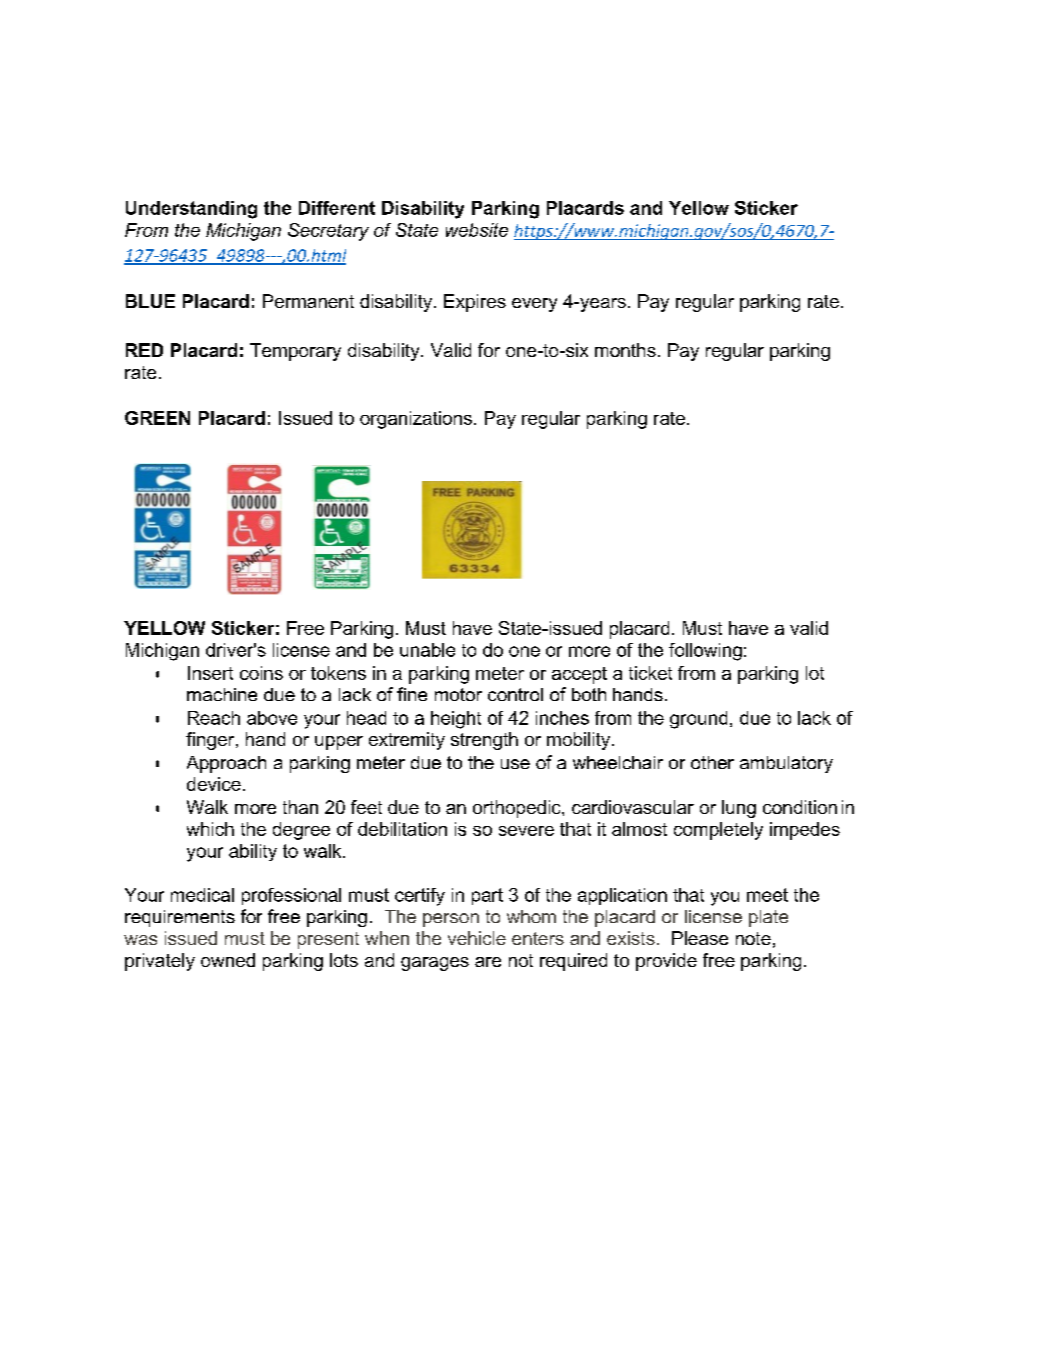  Describe the element at coordinates (625, 350) in the screenshot. I see `months` at that location.
